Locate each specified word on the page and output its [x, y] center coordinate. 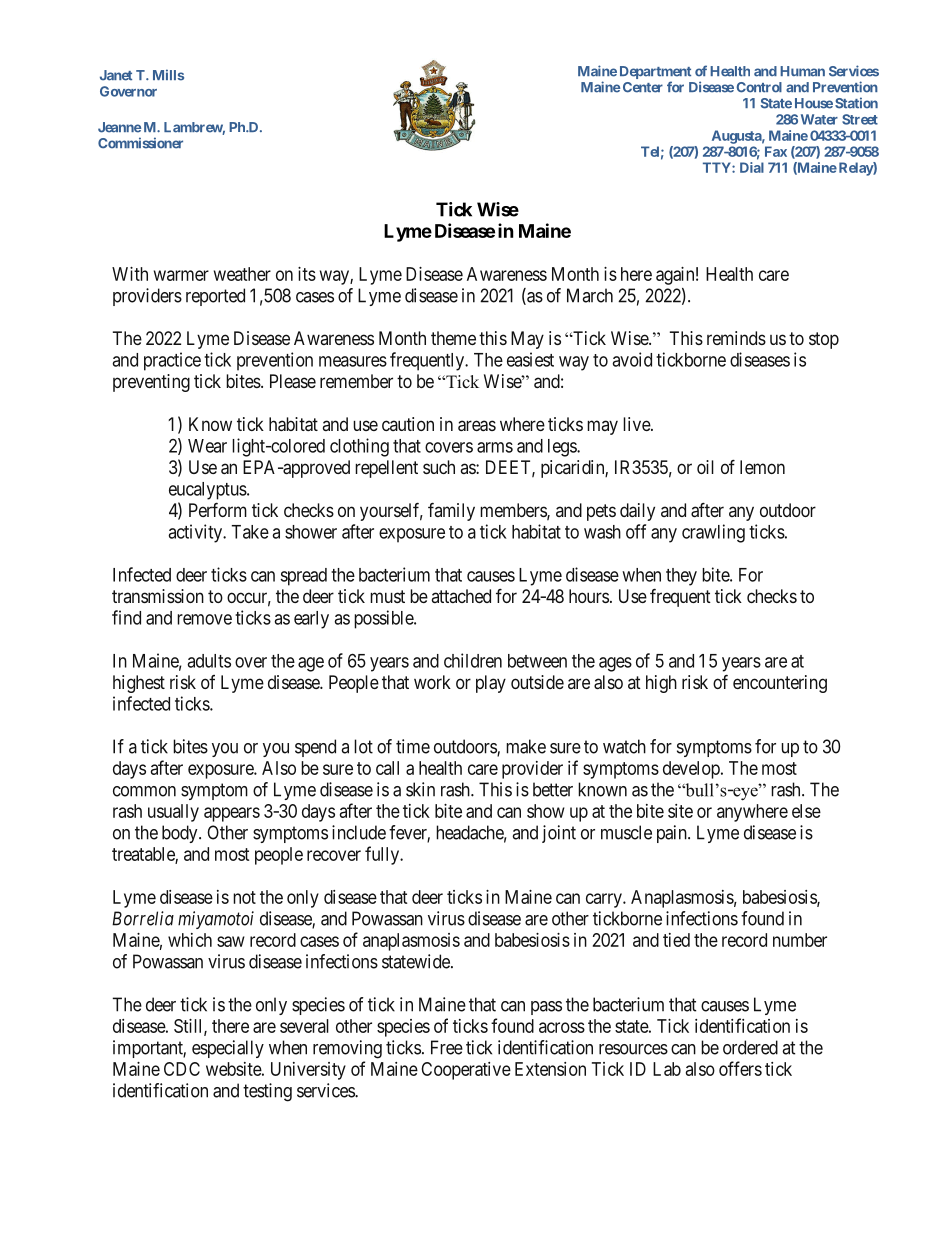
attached [461, 596]
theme [453, 338]
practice [172, 361]
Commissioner [140, 143]
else [806, 811]
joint [559, 834]
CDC [182, 1069]
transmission [158, 596]
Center [643, 87]
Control [759, 87]
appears [232, 814]
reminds [736, 338]
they [681, 577]
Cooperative [466, 1071]
